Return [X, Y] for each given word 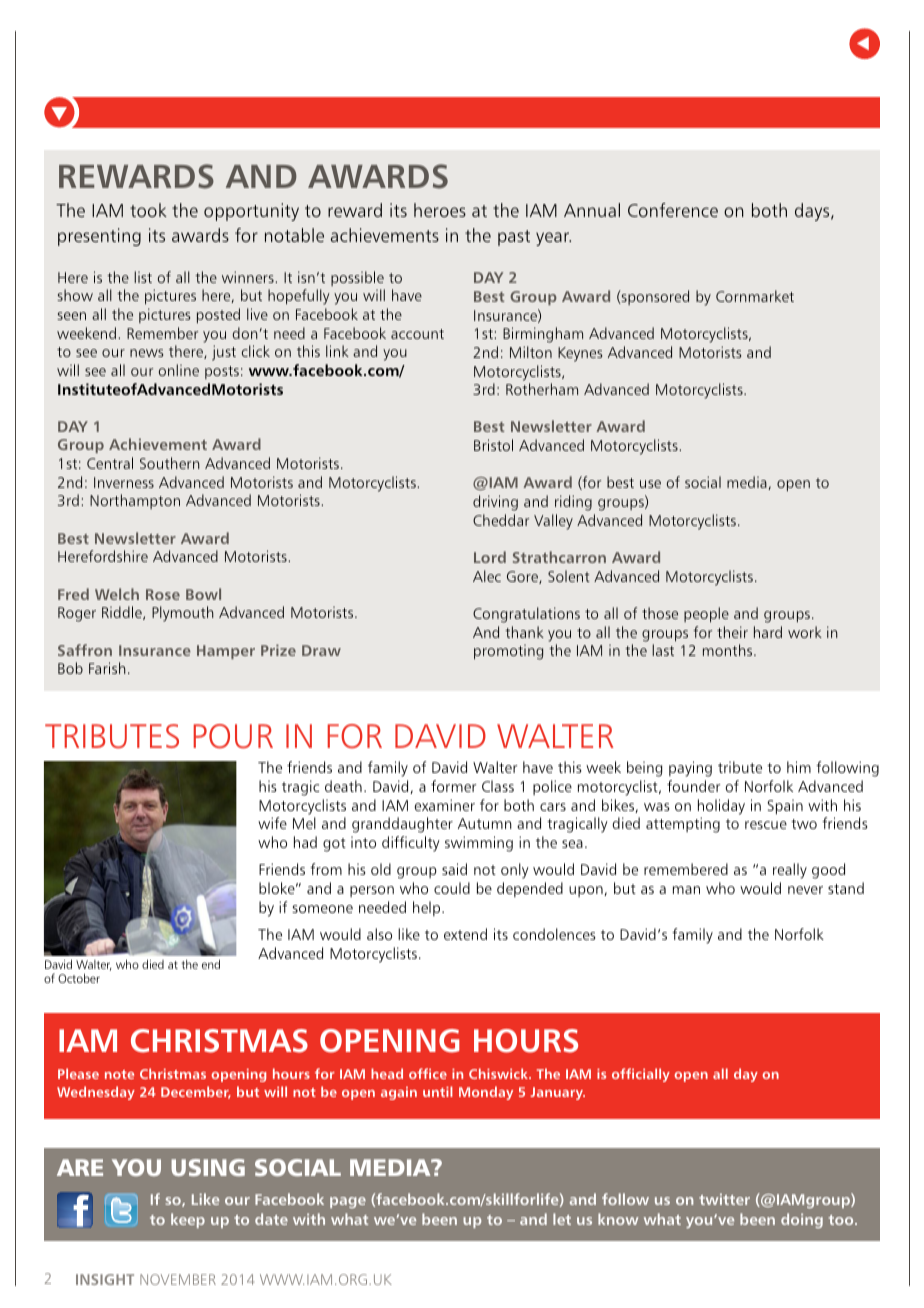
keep [188, 1220]
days [813, 212]
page [348, 1202]
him [799, 767]
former [453, 786]
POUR [233, 736]
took [148, 210]
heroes [440, 210]
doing [802, 1220]
